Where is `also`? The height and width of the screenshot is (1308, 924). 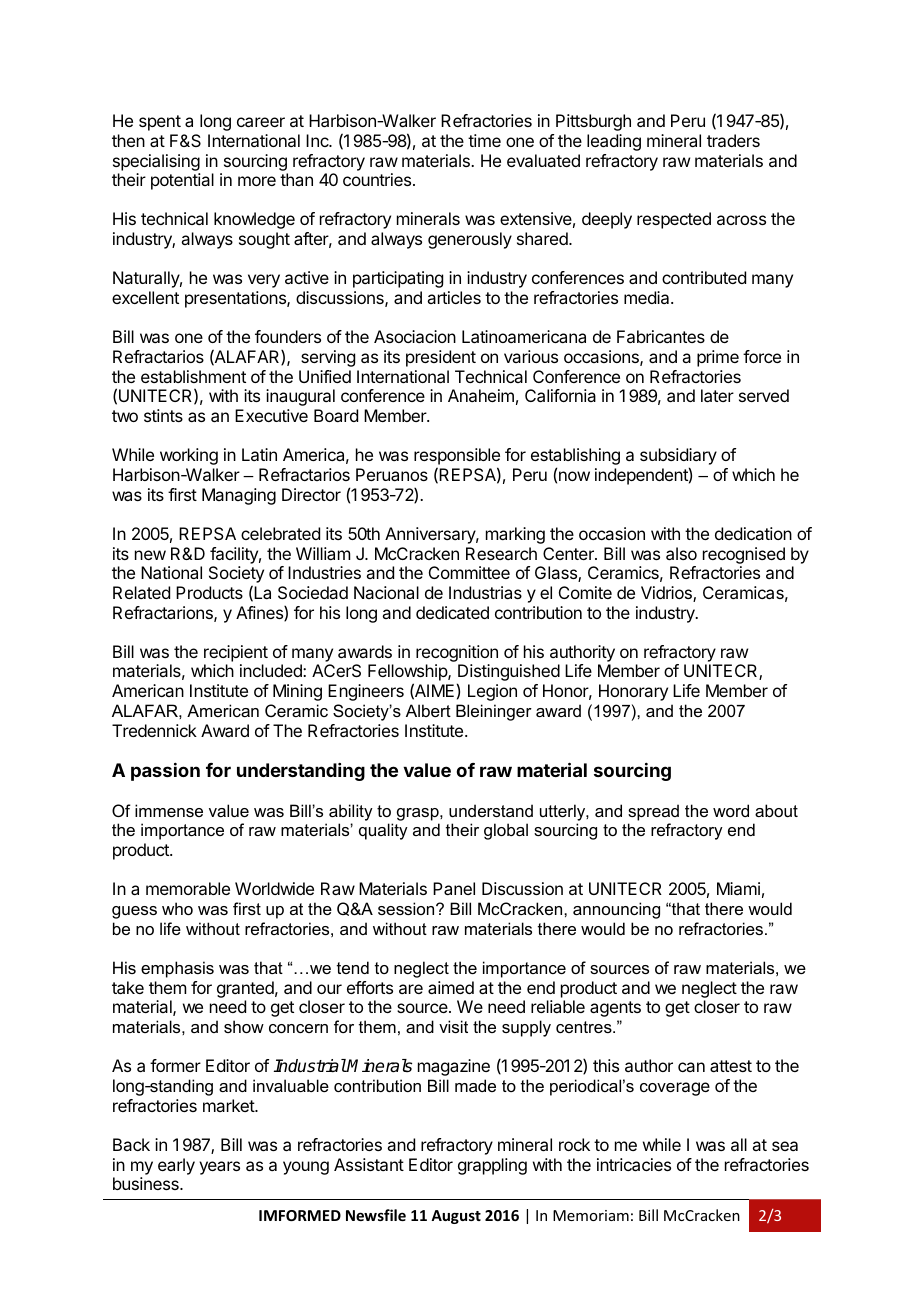 also is located at coordinates (681, 553).
